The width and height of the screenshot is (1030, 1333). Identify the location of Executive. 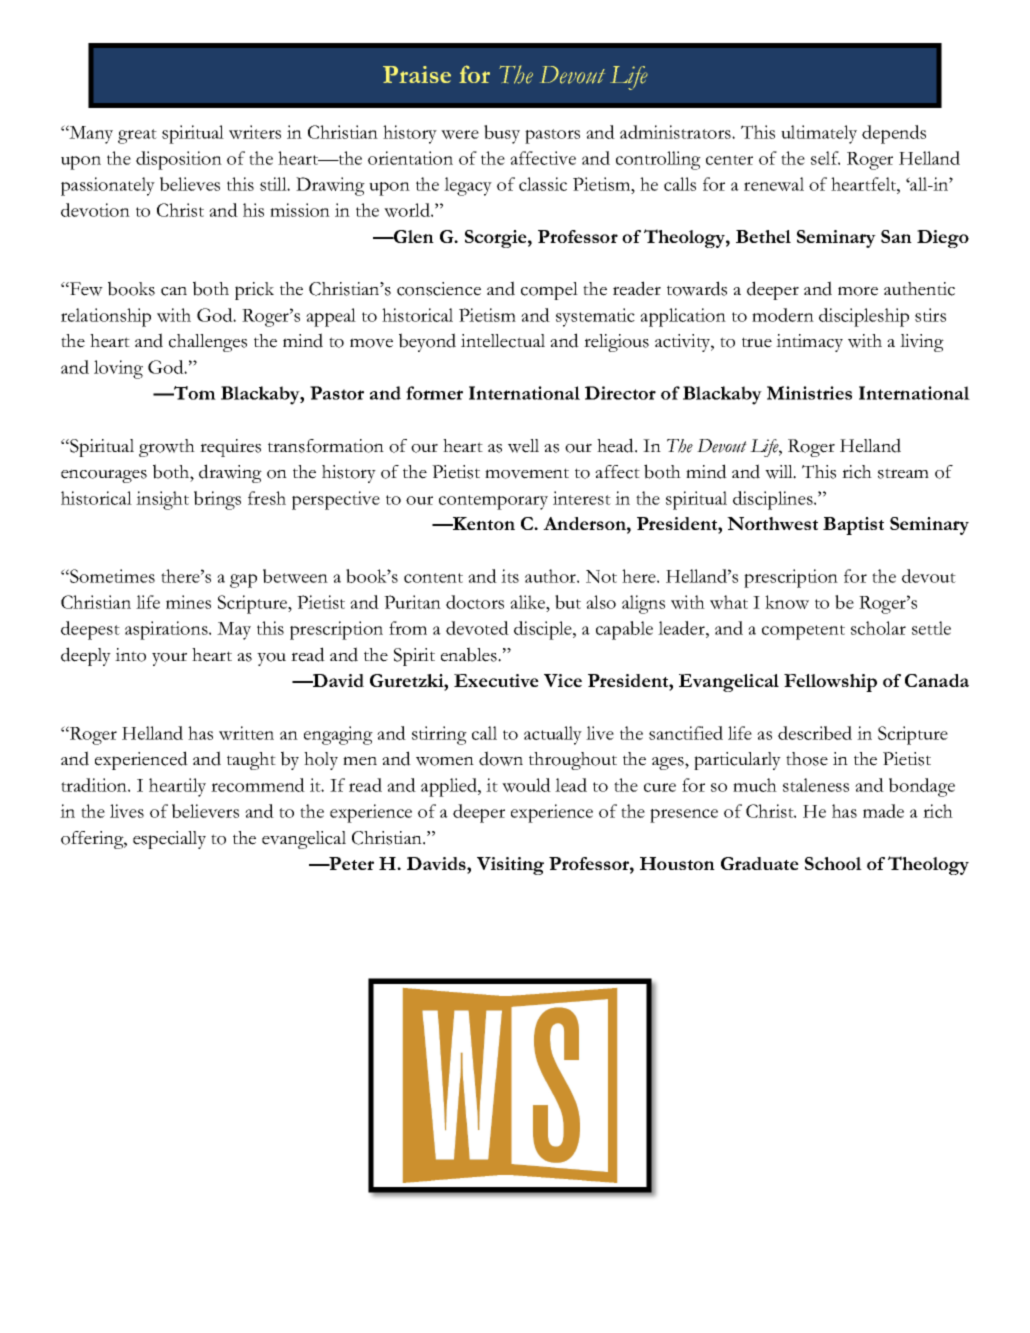
(496, 680).
